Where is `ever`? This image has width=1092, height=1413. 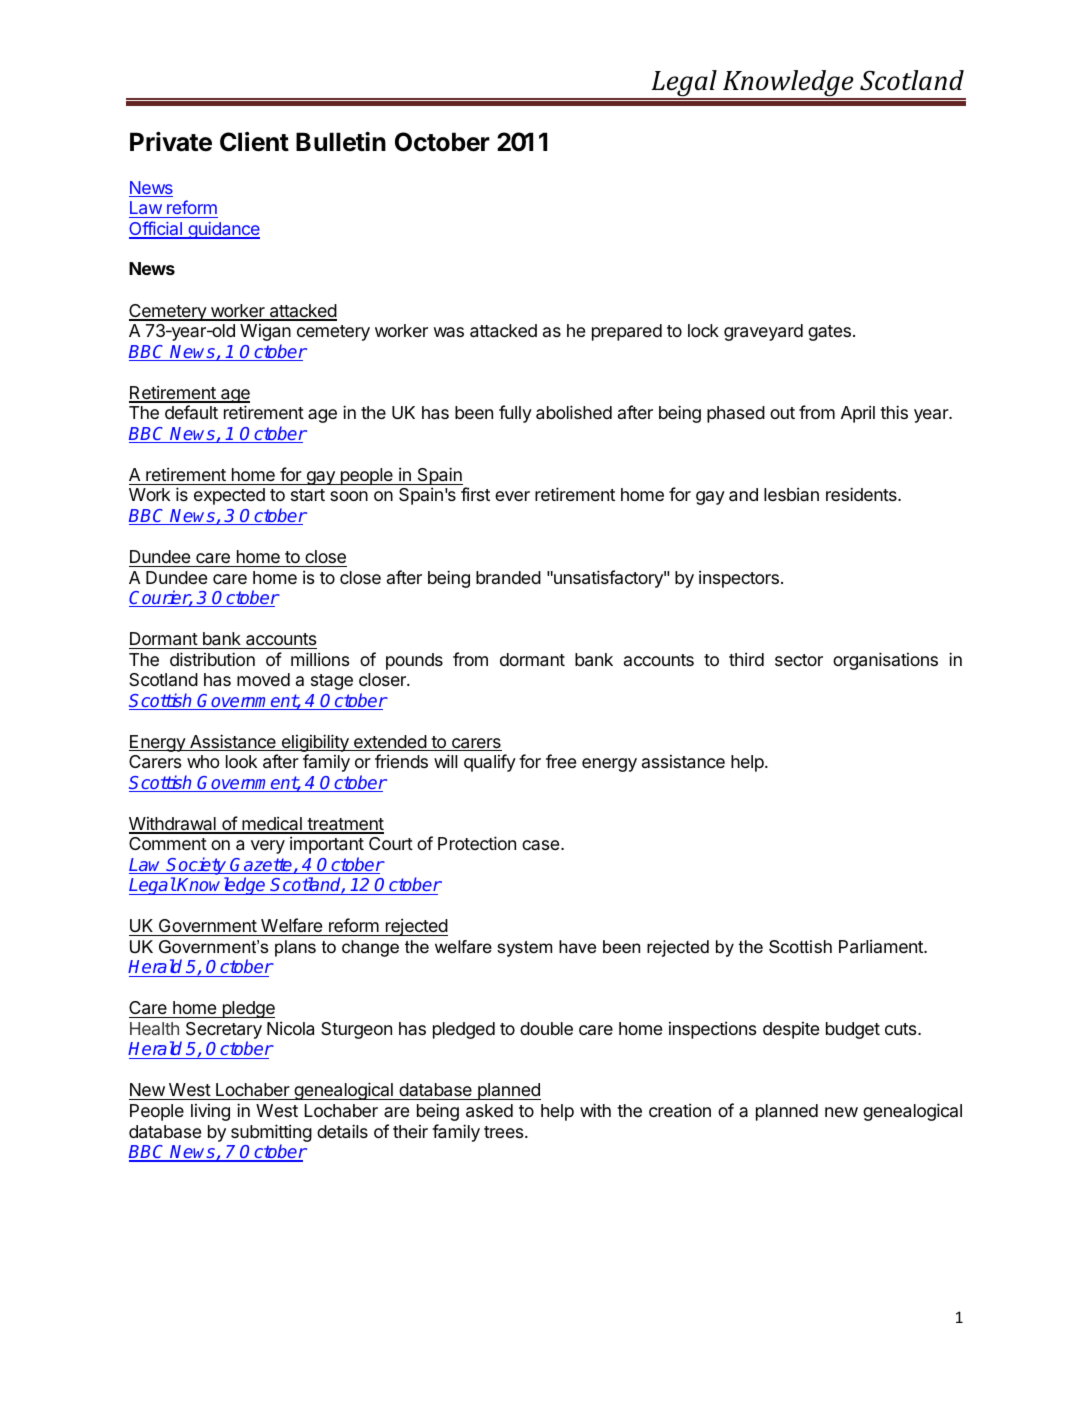 ever is located at coordinates (512, 496).
